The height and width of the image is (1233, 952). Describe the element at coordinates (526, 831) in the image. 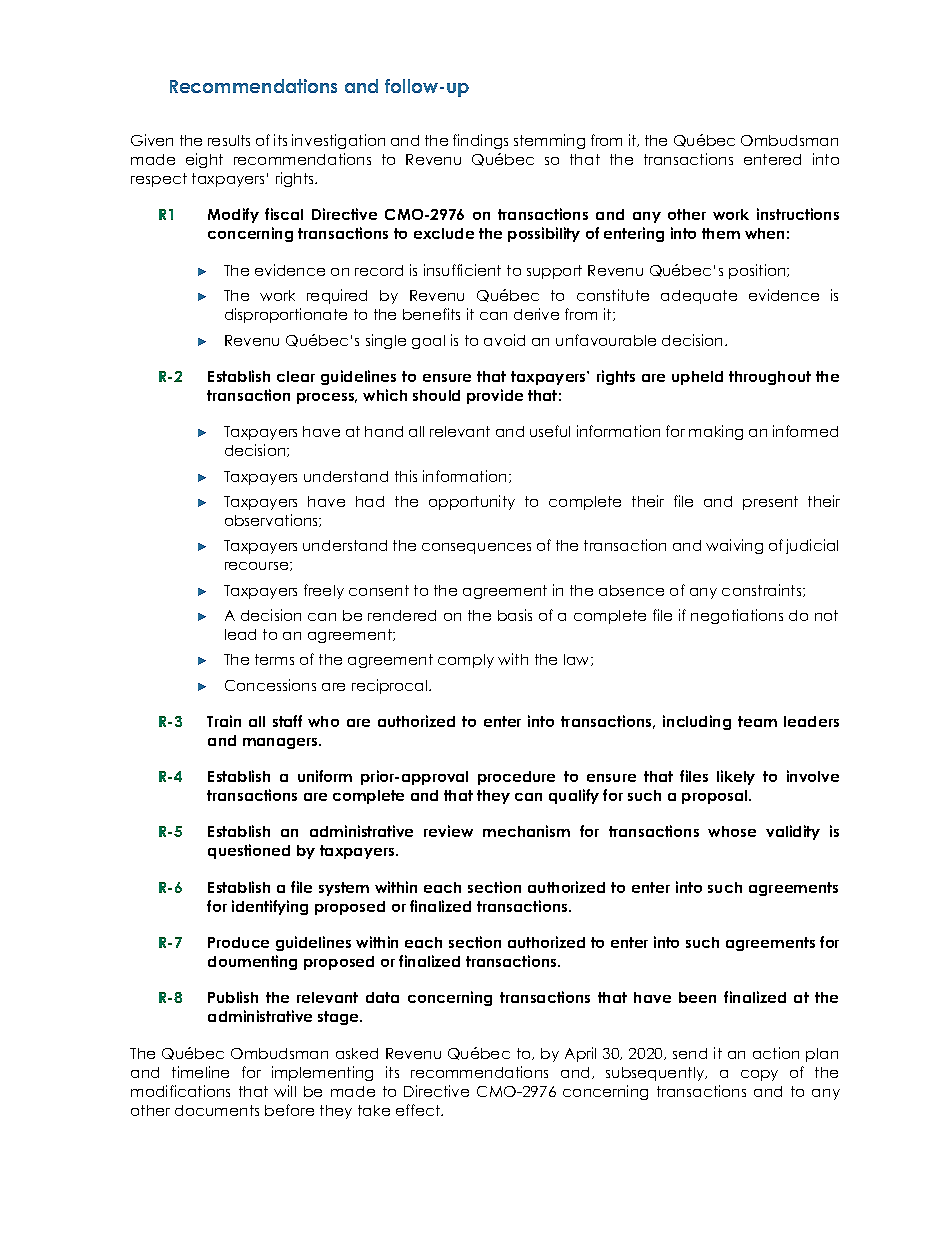

I see `mechanism` at that location.
